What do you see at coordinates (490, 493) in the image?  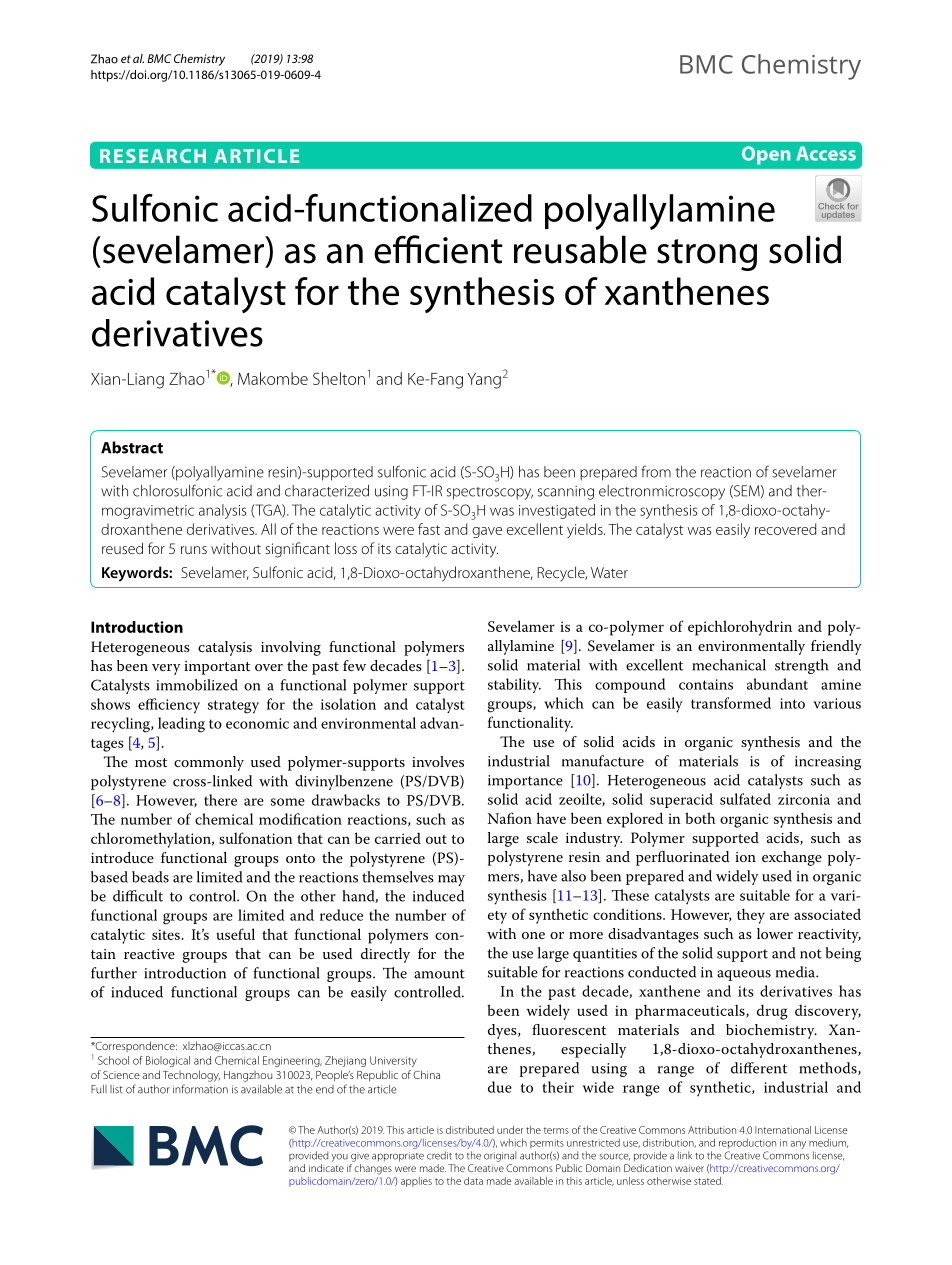 I see `spectroscopy` at bounding box center [490, 493].
